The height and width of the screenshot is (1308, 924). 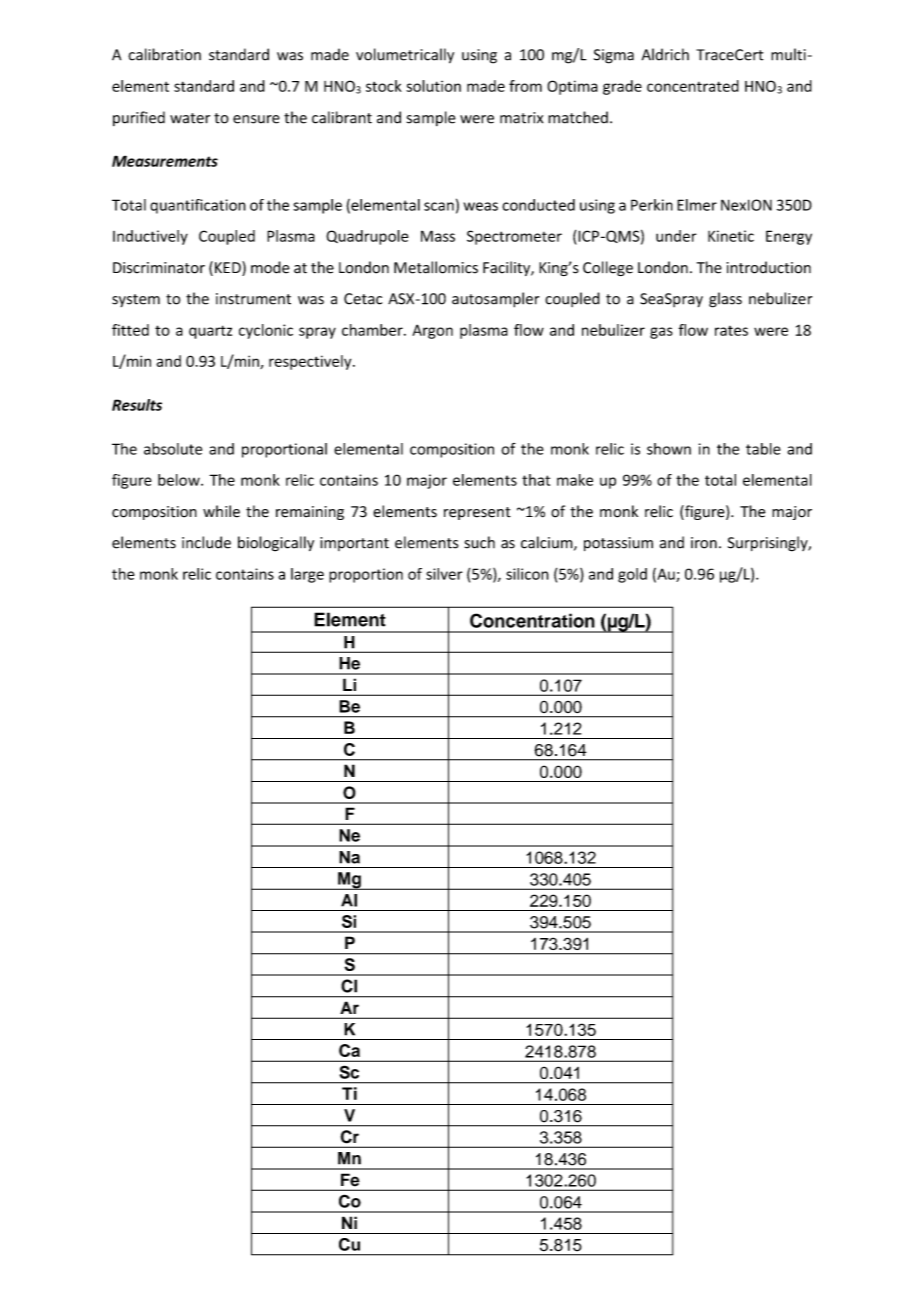 I want to click on cyclonic, so click(x=266, y=331).
